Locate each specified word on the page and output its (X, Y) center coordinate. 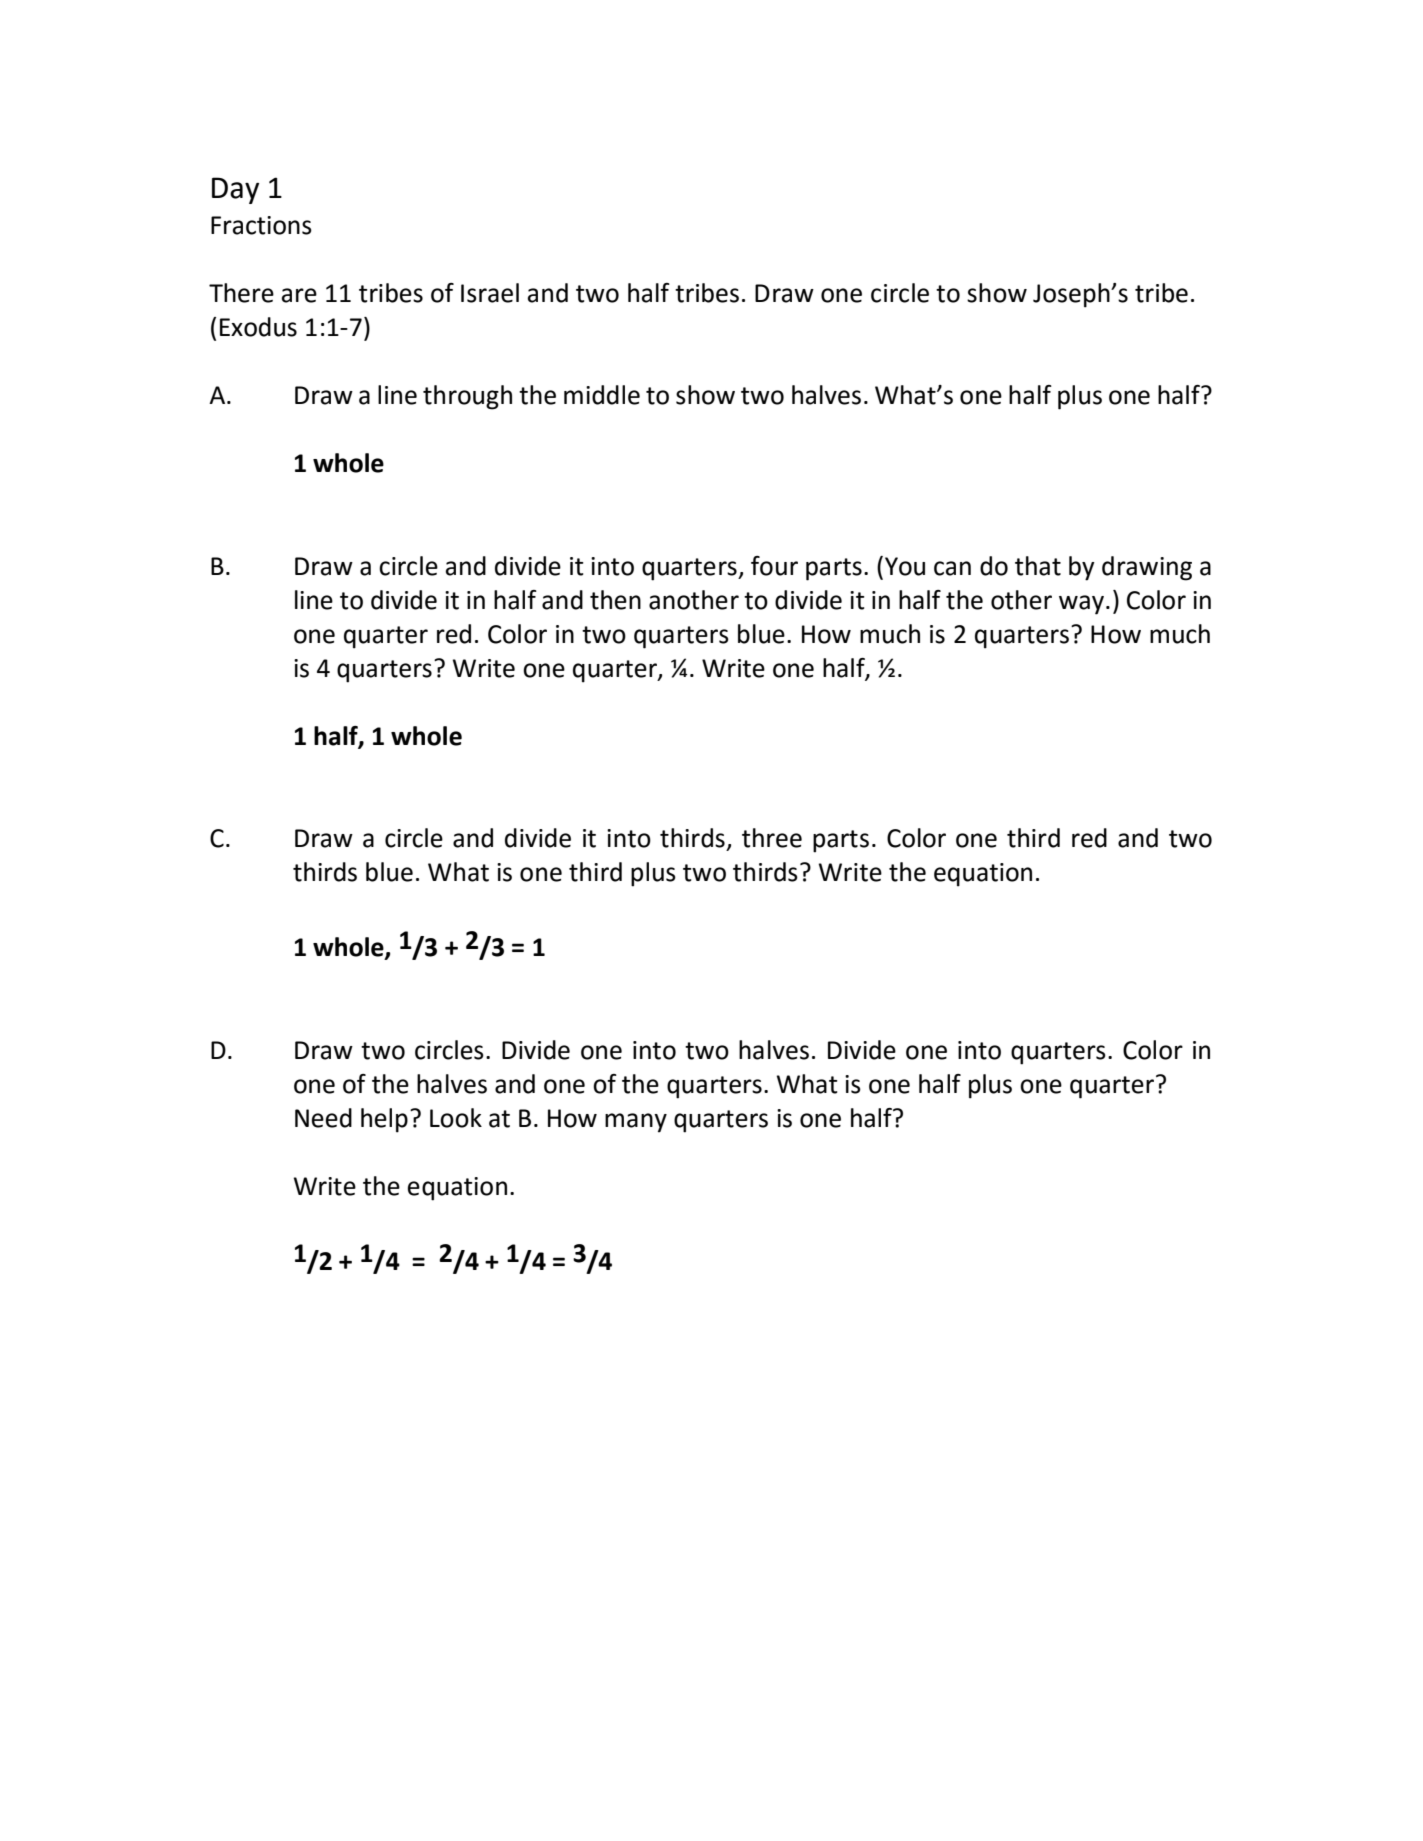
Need (323, 1118)
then (615, 600)
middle (602, 395)
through (467, 397)
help (384, 1120)
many (636, 1123)
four (774, 566)
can (952, 568)
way (1081, 605)
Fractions (261, 225)
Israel (490, 293)
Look (456, 1118)
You (905, 566)
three (772, 838)
